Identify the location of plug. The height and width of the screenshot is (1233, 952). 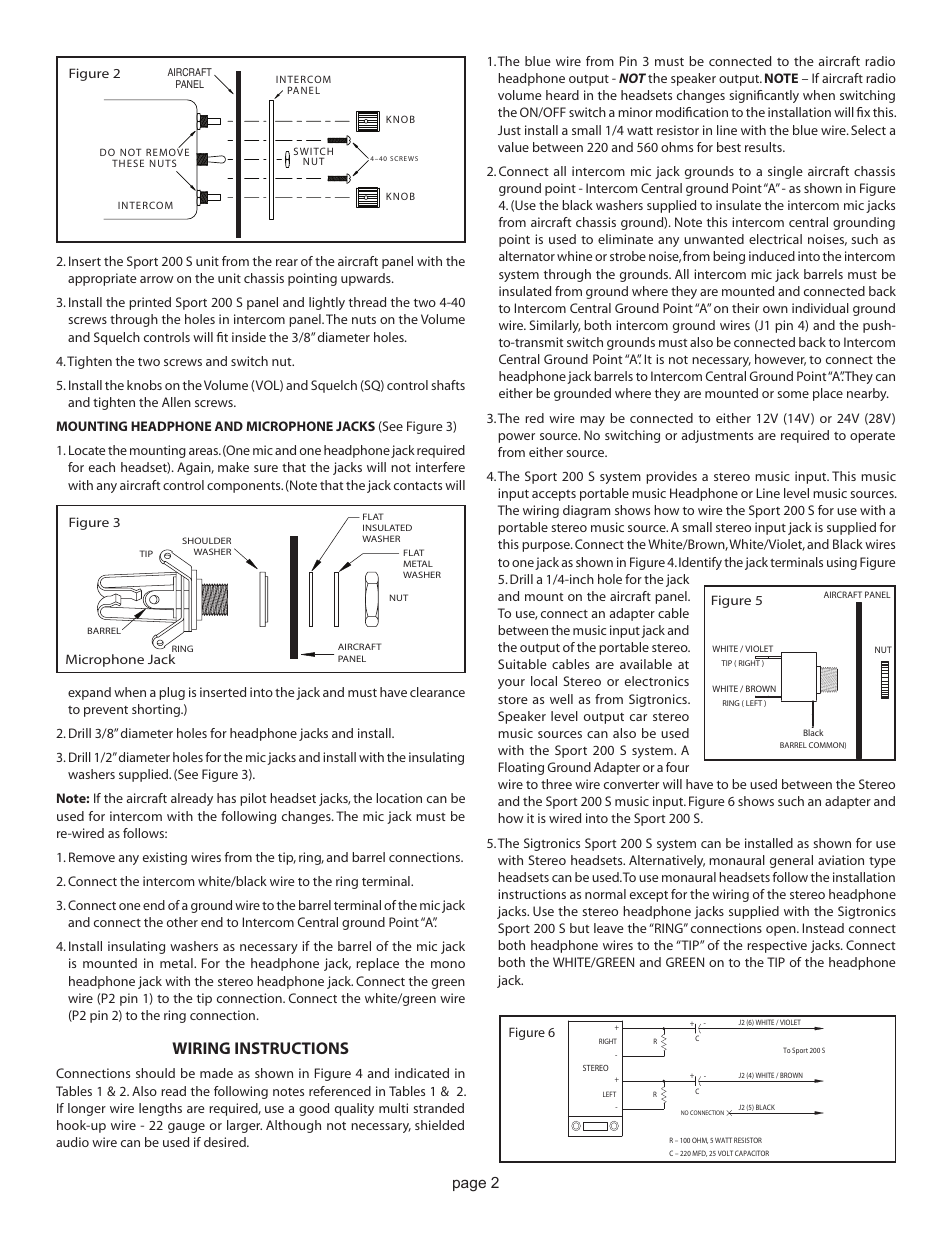
(172, 693).
